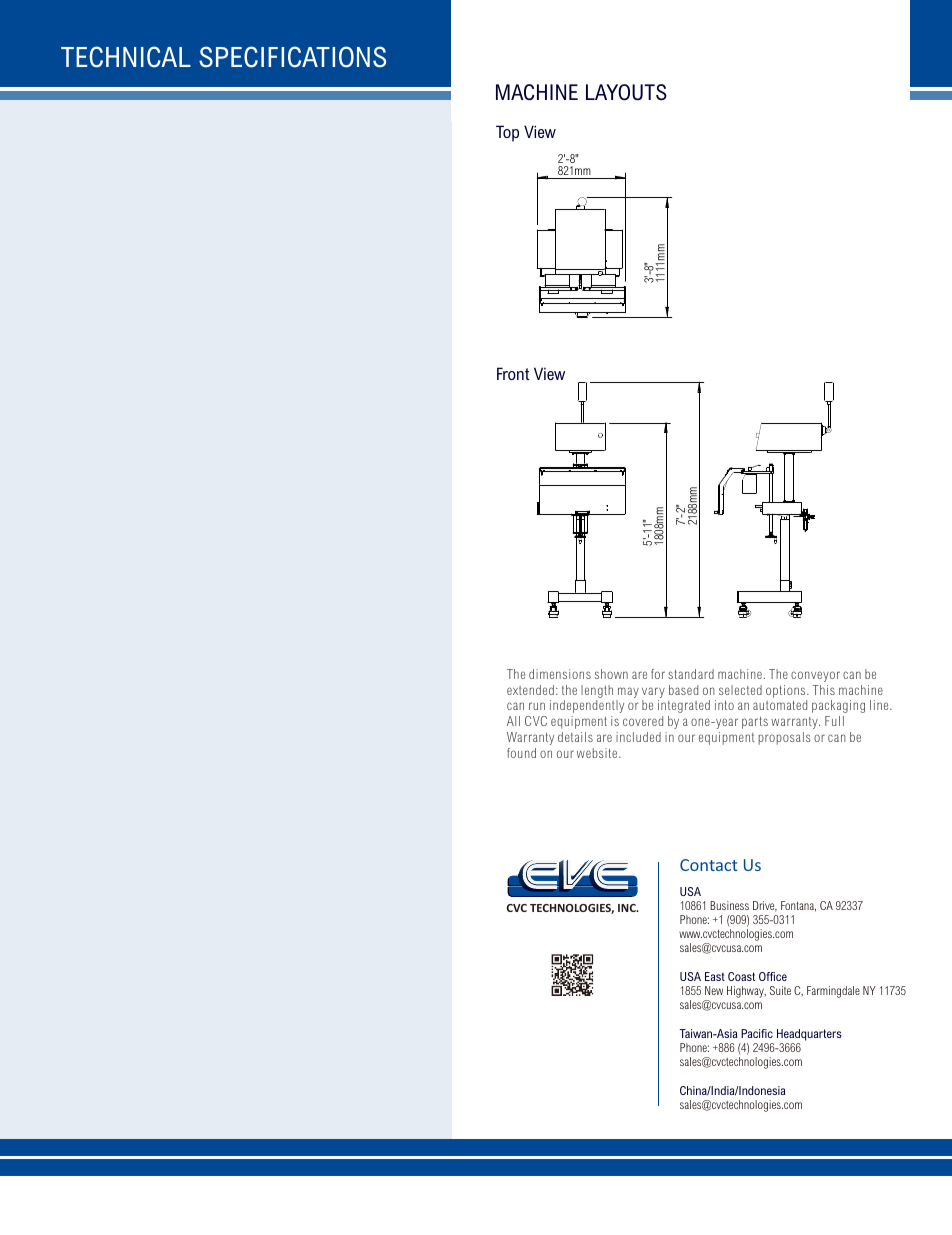 This document has height=1235, width=952. Describe the element at coordinates (513, 373) in the document. I see `Front` at that location.
